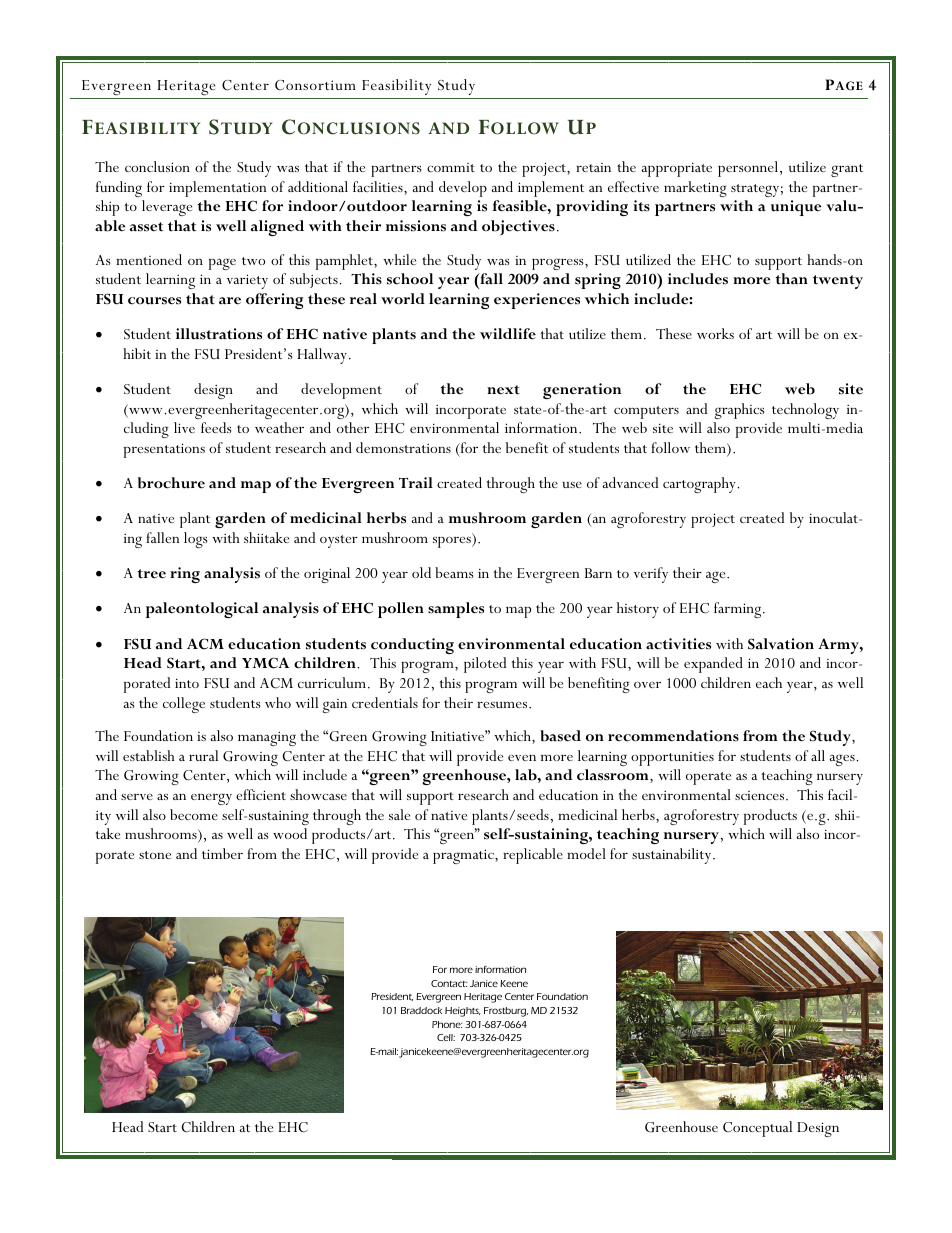 This page has height=1233, width=952. Describe the element at coordinates (757, 1129) in the page. I see `Conceptual` at that location.
